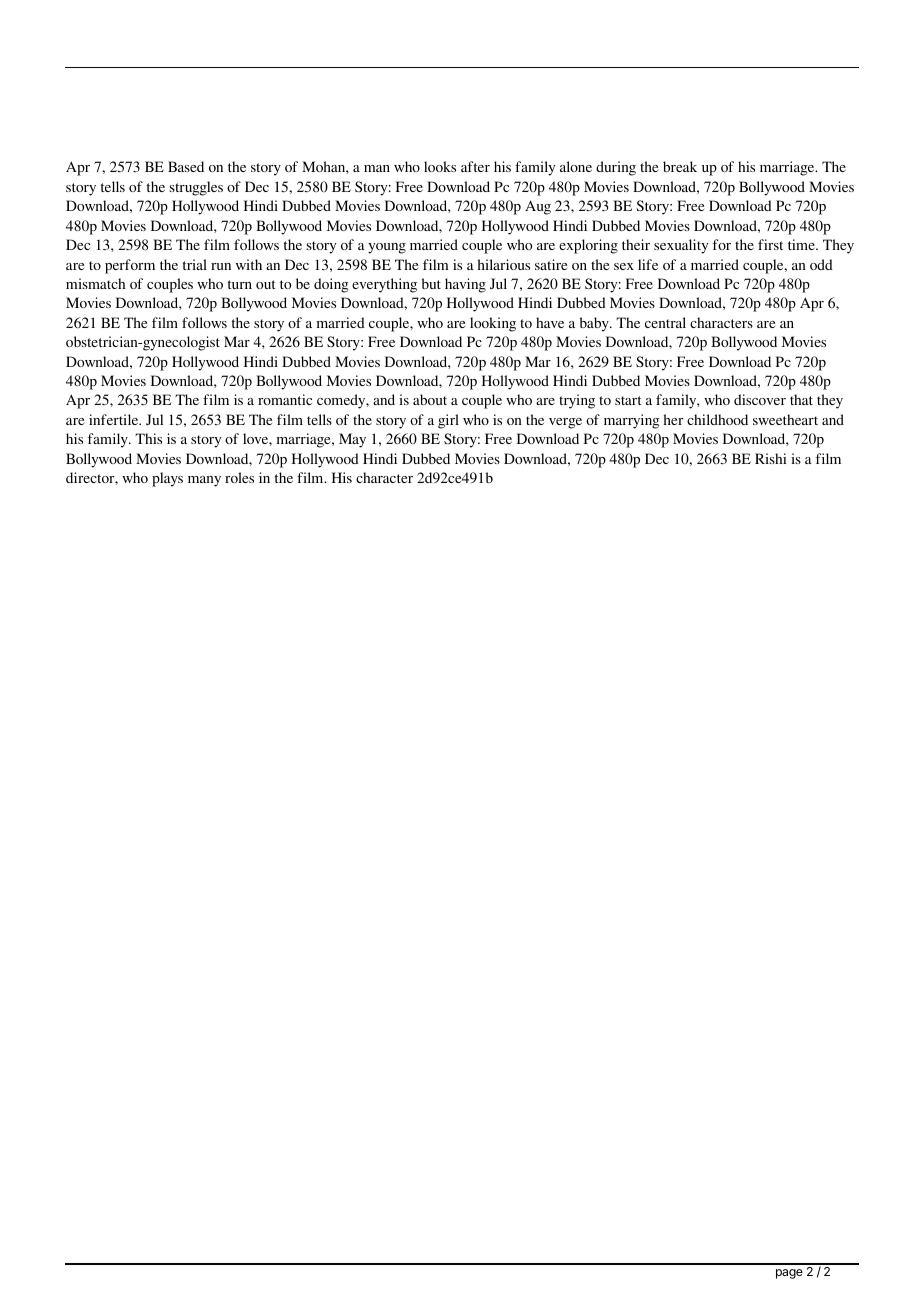 The width and height of the screenshot is (924, 1308). Describe the element at coordinates (770, 244) in the screenshot. I see `first` at that location.
